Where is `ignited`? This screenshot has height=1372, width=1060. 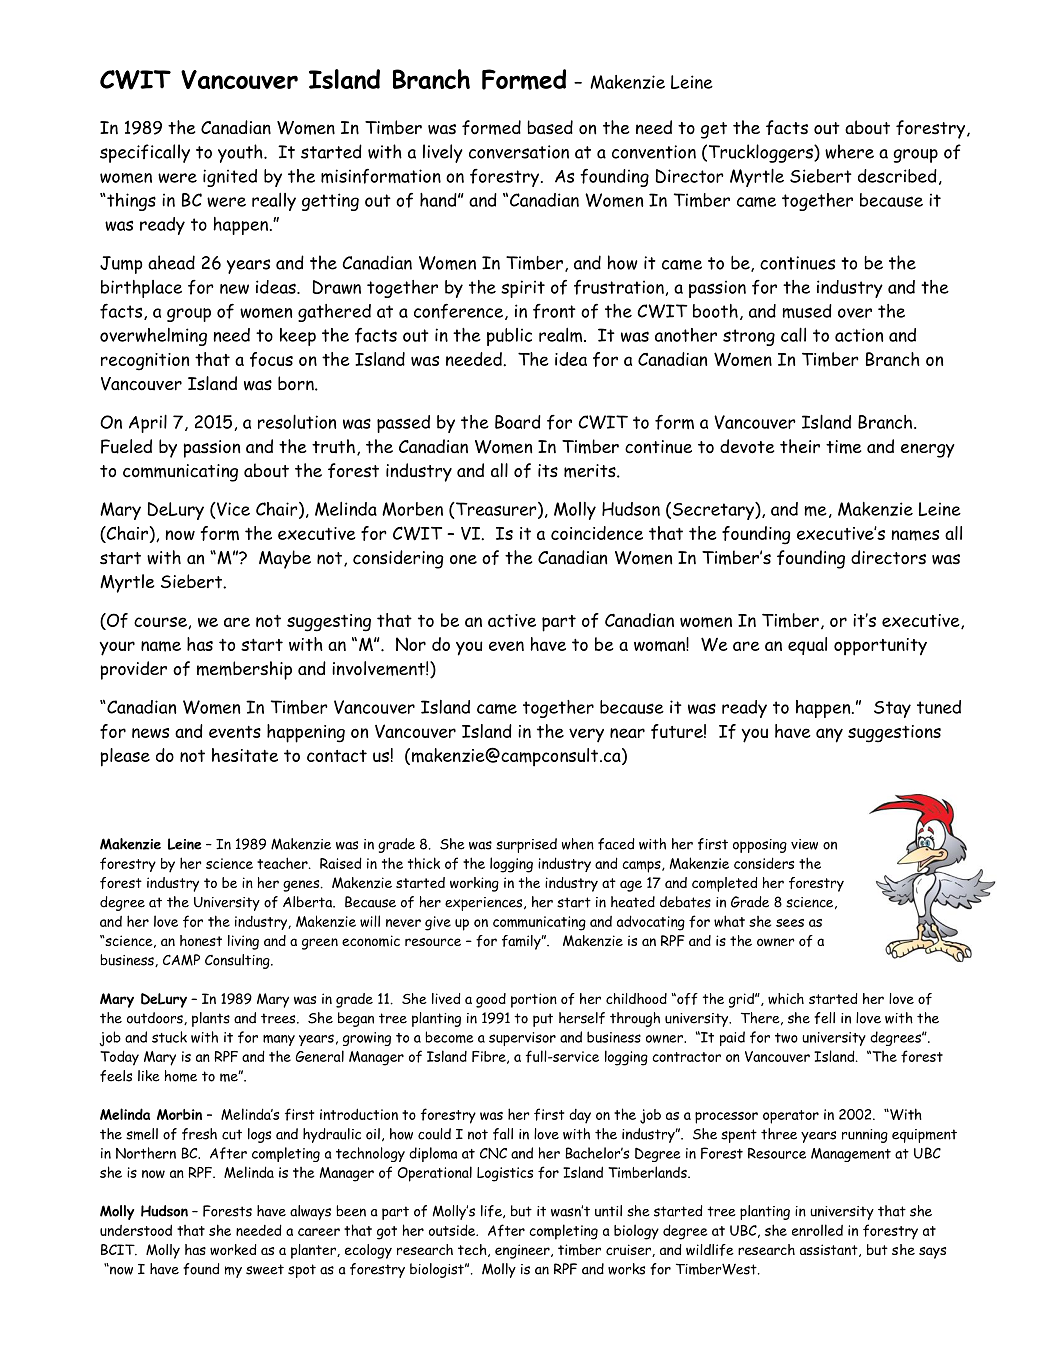
ignited is located at coordinates (230, 178).
